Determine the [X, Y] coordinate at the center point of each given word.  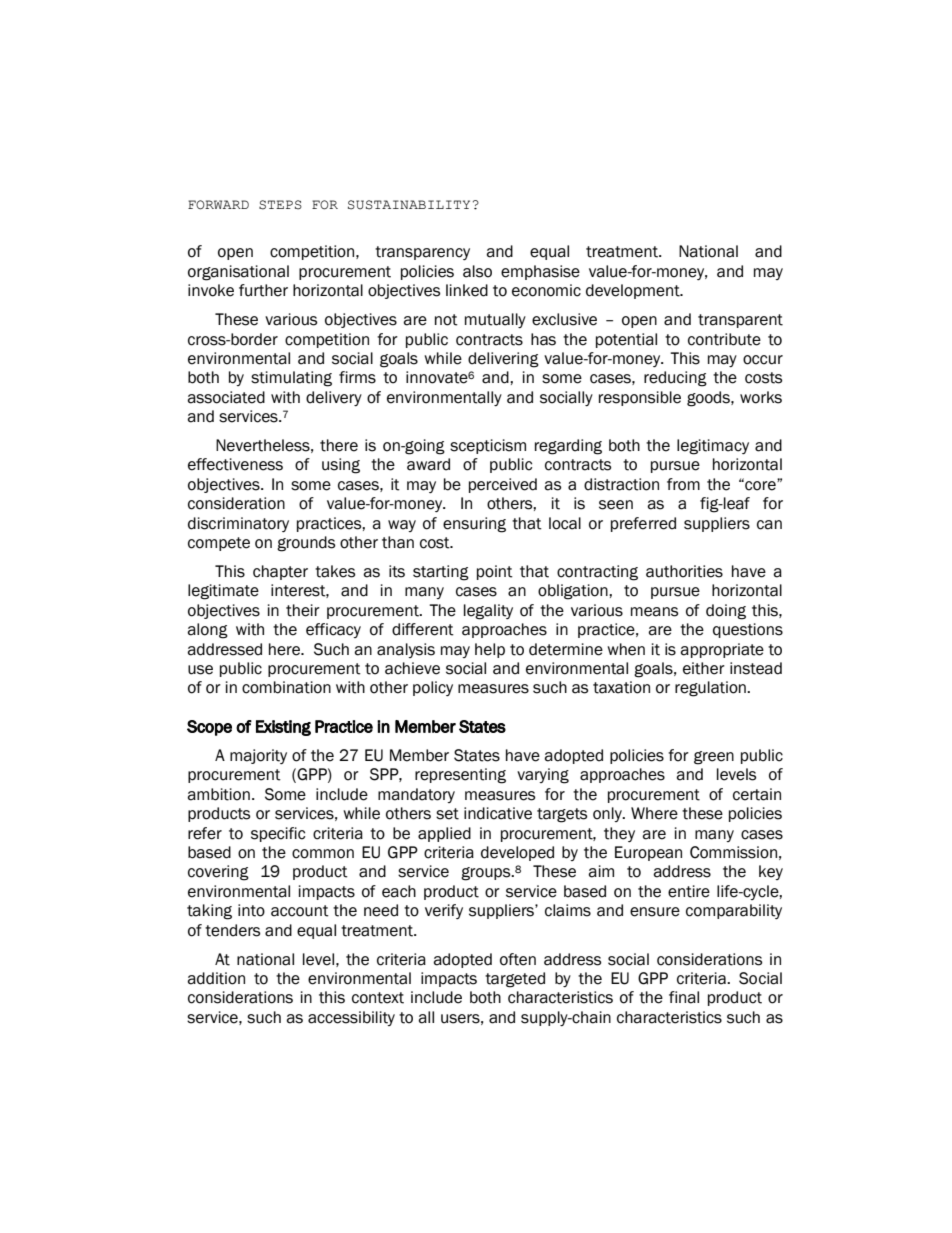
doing [726, 612]
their [303, 610]
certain [757, 794]
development [634, 291]
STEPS [280, 205]
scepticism [488, 446]
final [684, 997]
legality [488, 612]
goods [709, 399]
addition [216, 978]
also [477, 271]
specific [278, 834]
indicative [498, 813]
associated [226, 397]
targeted [515, 980]
